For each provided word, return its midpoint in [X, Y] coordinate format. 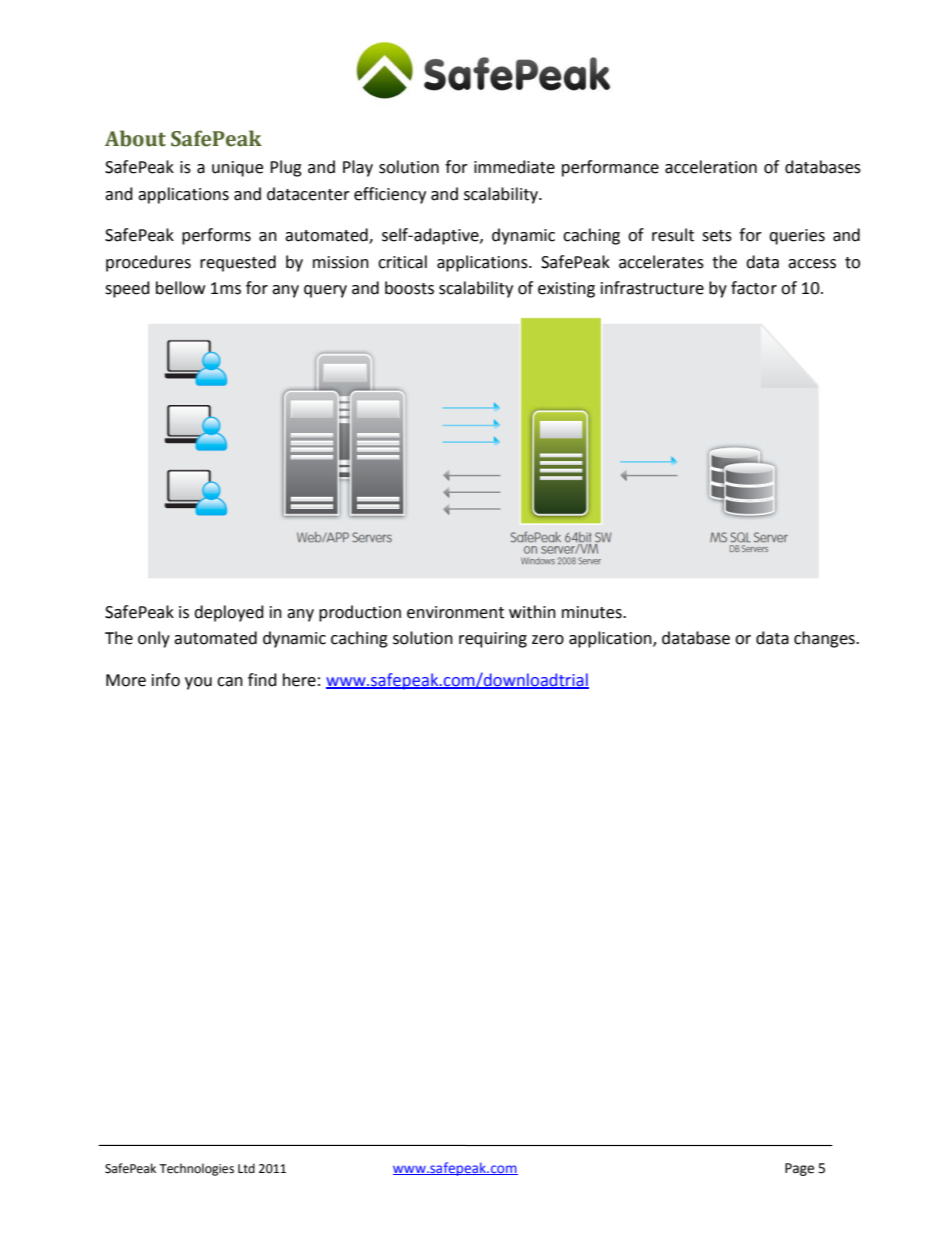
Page [799, 1169]
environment [455, 612]
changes [825, 639]
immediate [514, 167]
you [198, 683]
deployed [229, 613]
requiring [493, 640]
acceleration [711, 167]
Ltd [246, 1168]
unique [237, 169]
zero [548, 640]
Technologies [196, 1169]
